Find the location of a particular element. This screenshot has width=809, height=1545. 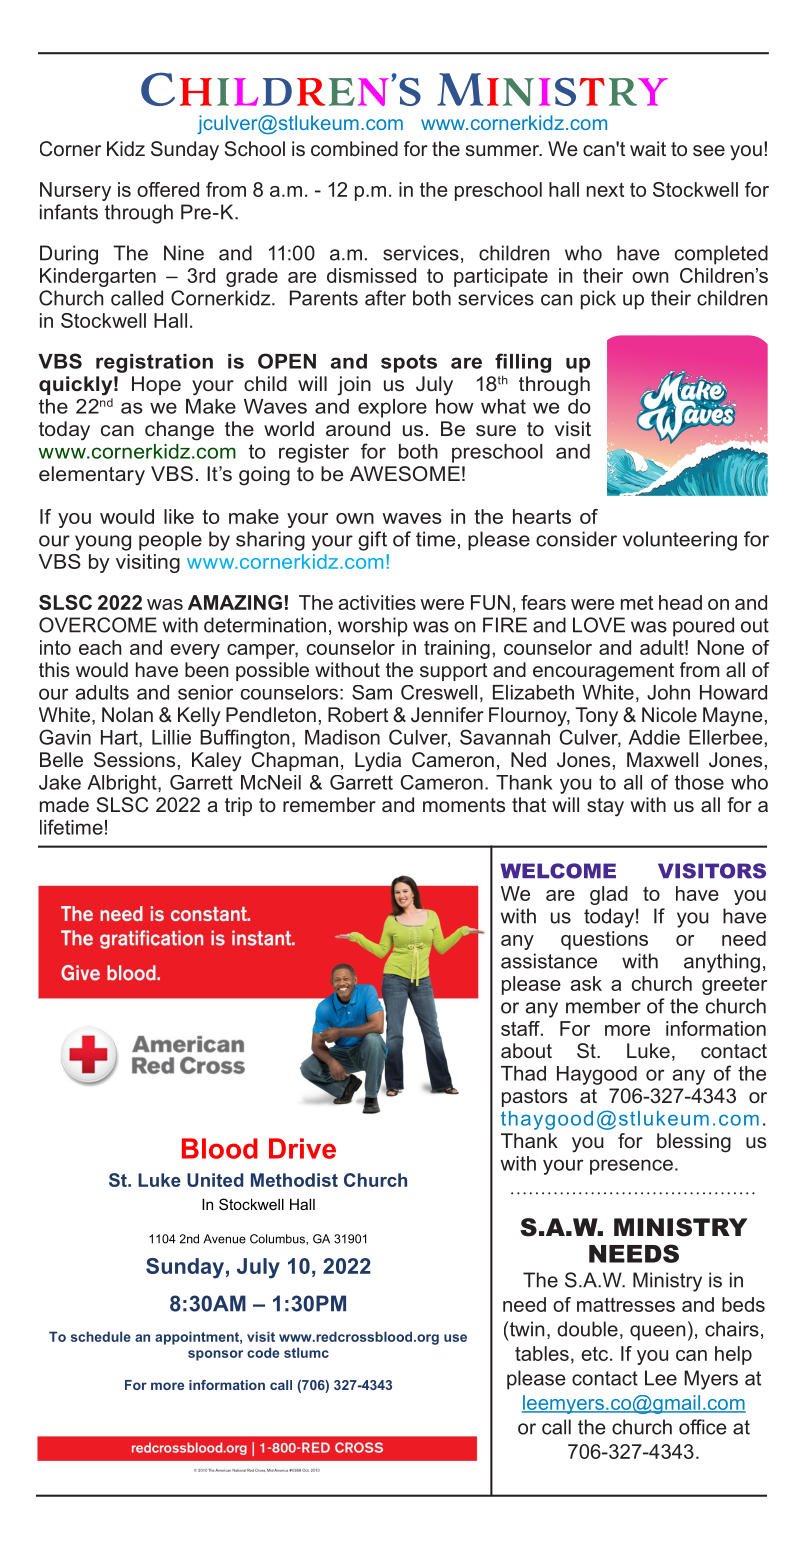

wait is located at coordinates (648, 148).
